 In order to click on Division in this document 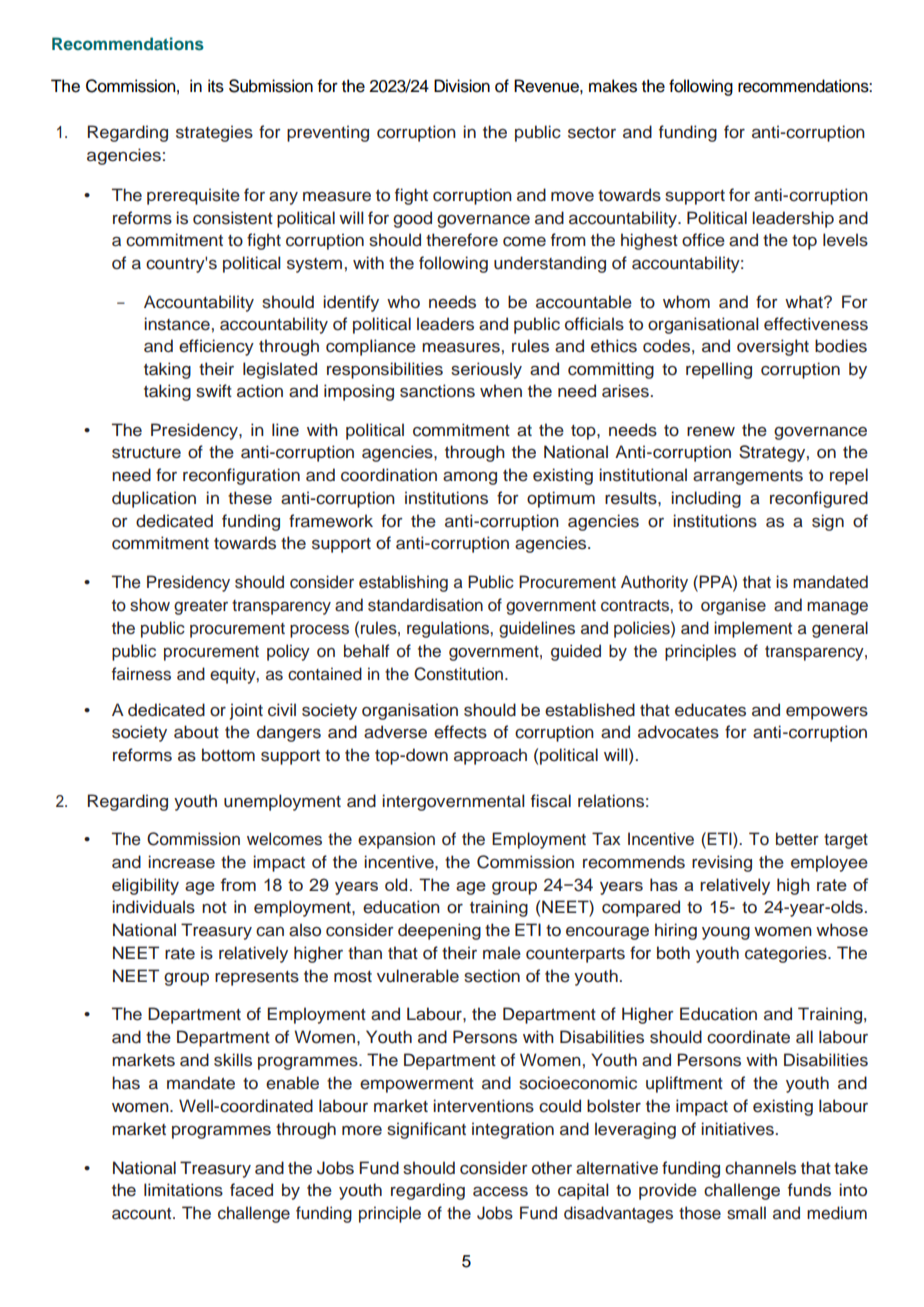, I will do `click(462, 86)`.
